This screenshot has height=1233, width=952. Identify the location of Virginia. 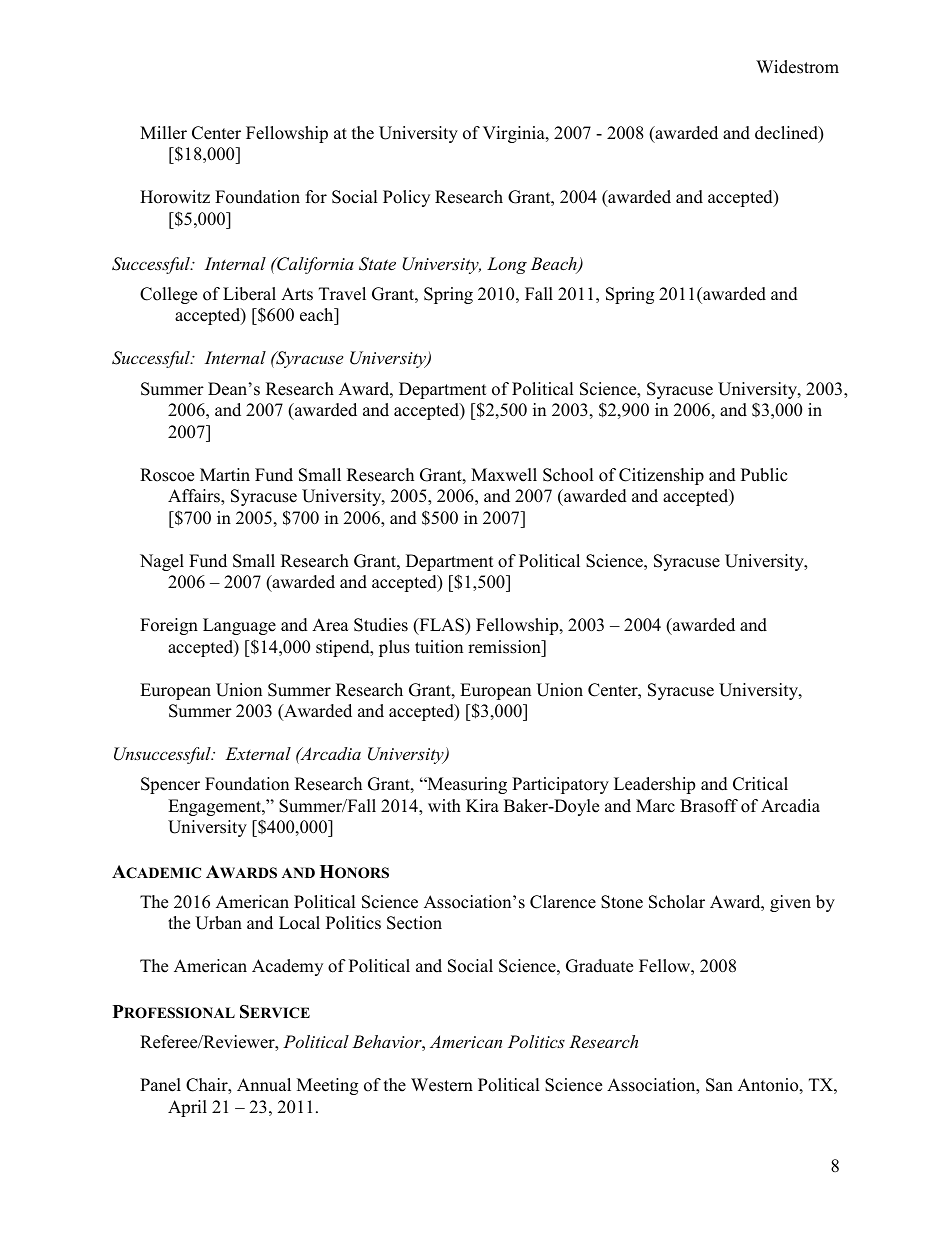
(515, 134).
